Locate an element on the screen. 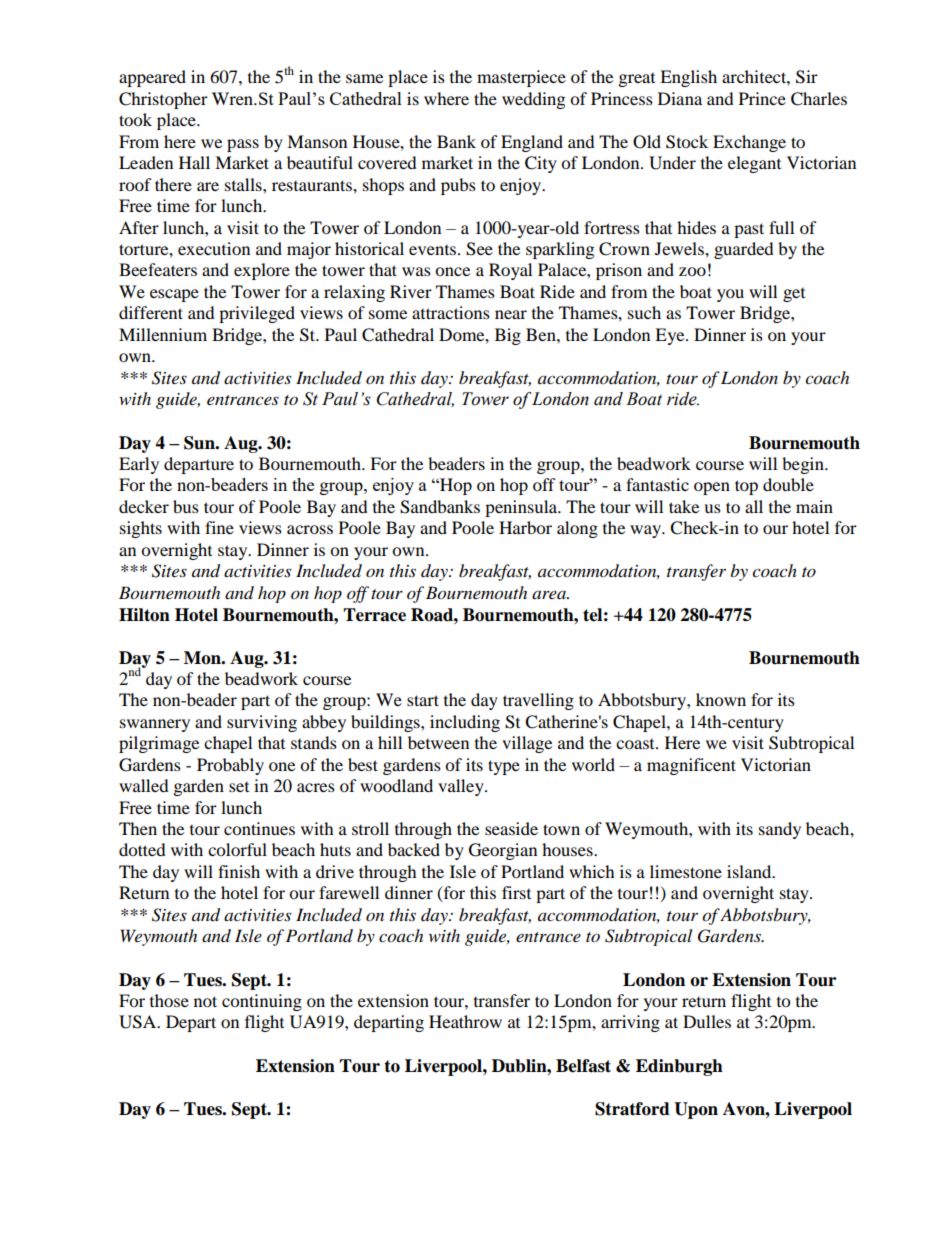 Image resolution: width=952 pixels, height=1233 pixels. peninsula is located at coordinates (522, 508).
